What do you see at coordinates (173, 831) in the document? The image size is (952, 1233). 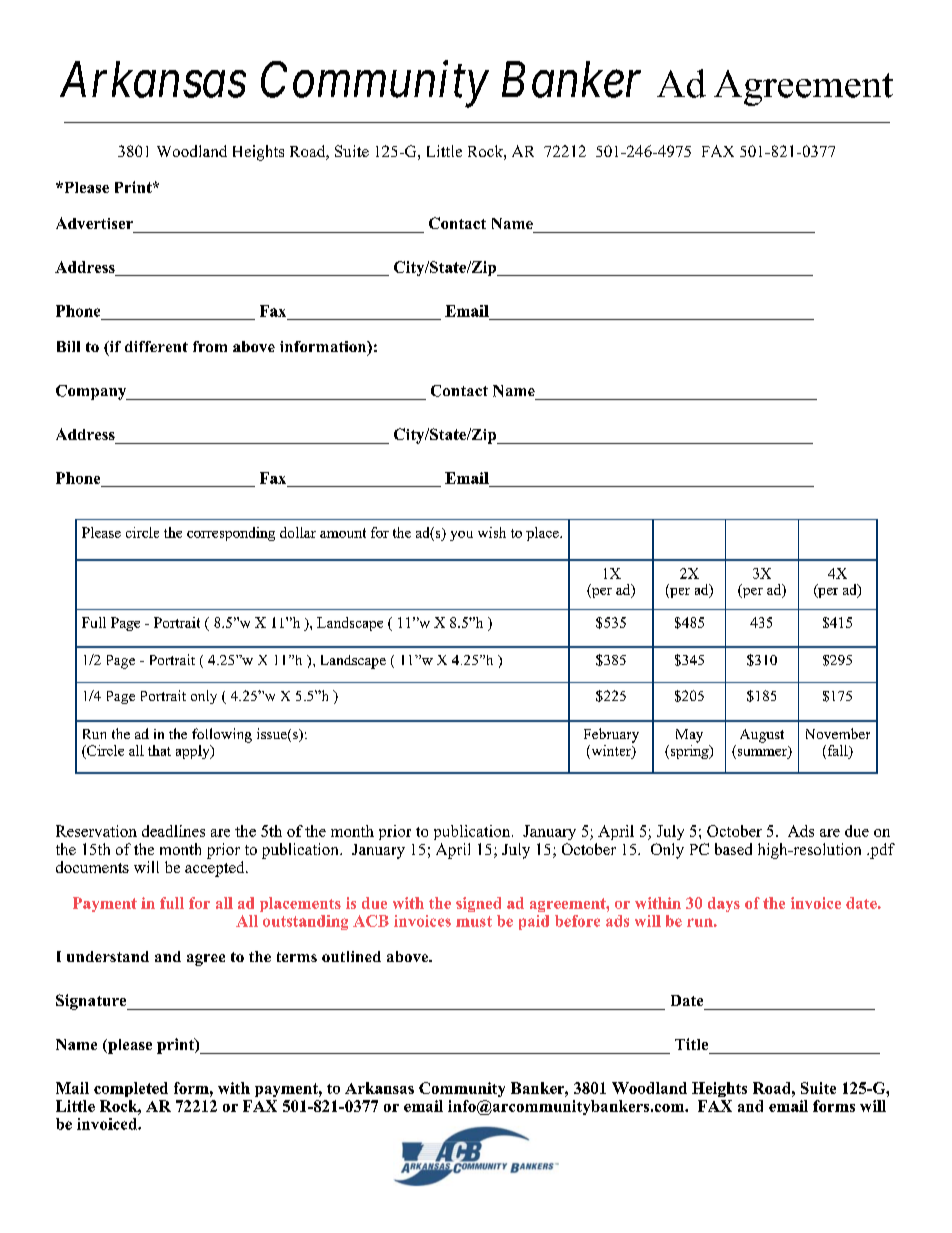 I see `deadlines` at bounding box center [173, 831].
